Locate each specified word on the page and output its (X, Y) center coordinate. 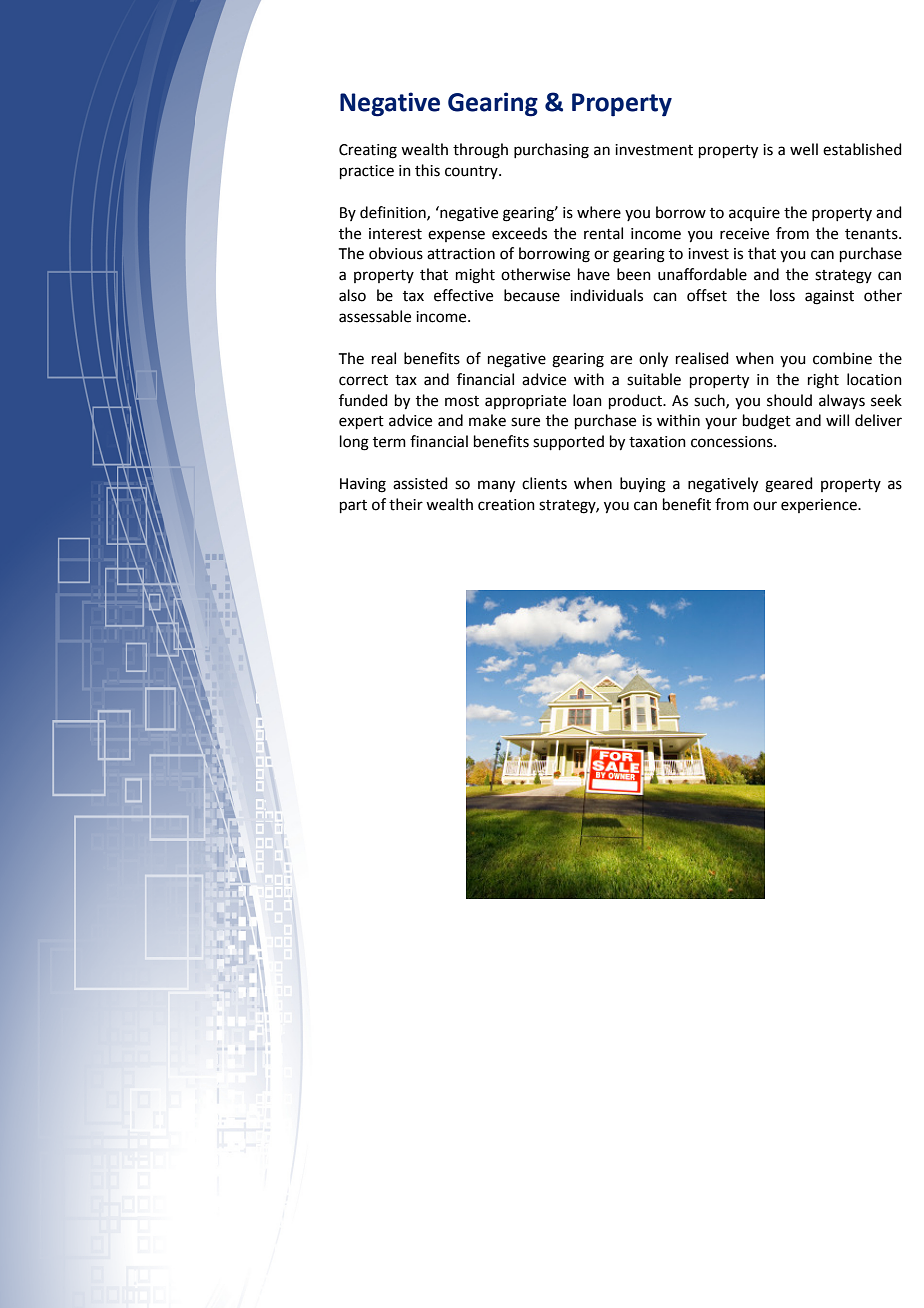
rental (603, 233)
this (427, 170)
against (829, 297)
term (389, 442)
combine (842, 358)
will (837, 420)
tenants (872, 234)
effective (463, 295)
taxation (657, 442)
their (406, 504)
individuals (606, 295)
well (804, 149)
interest (395, 234)
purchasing (551, 151)
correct (363, 380)
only (653, 360)
